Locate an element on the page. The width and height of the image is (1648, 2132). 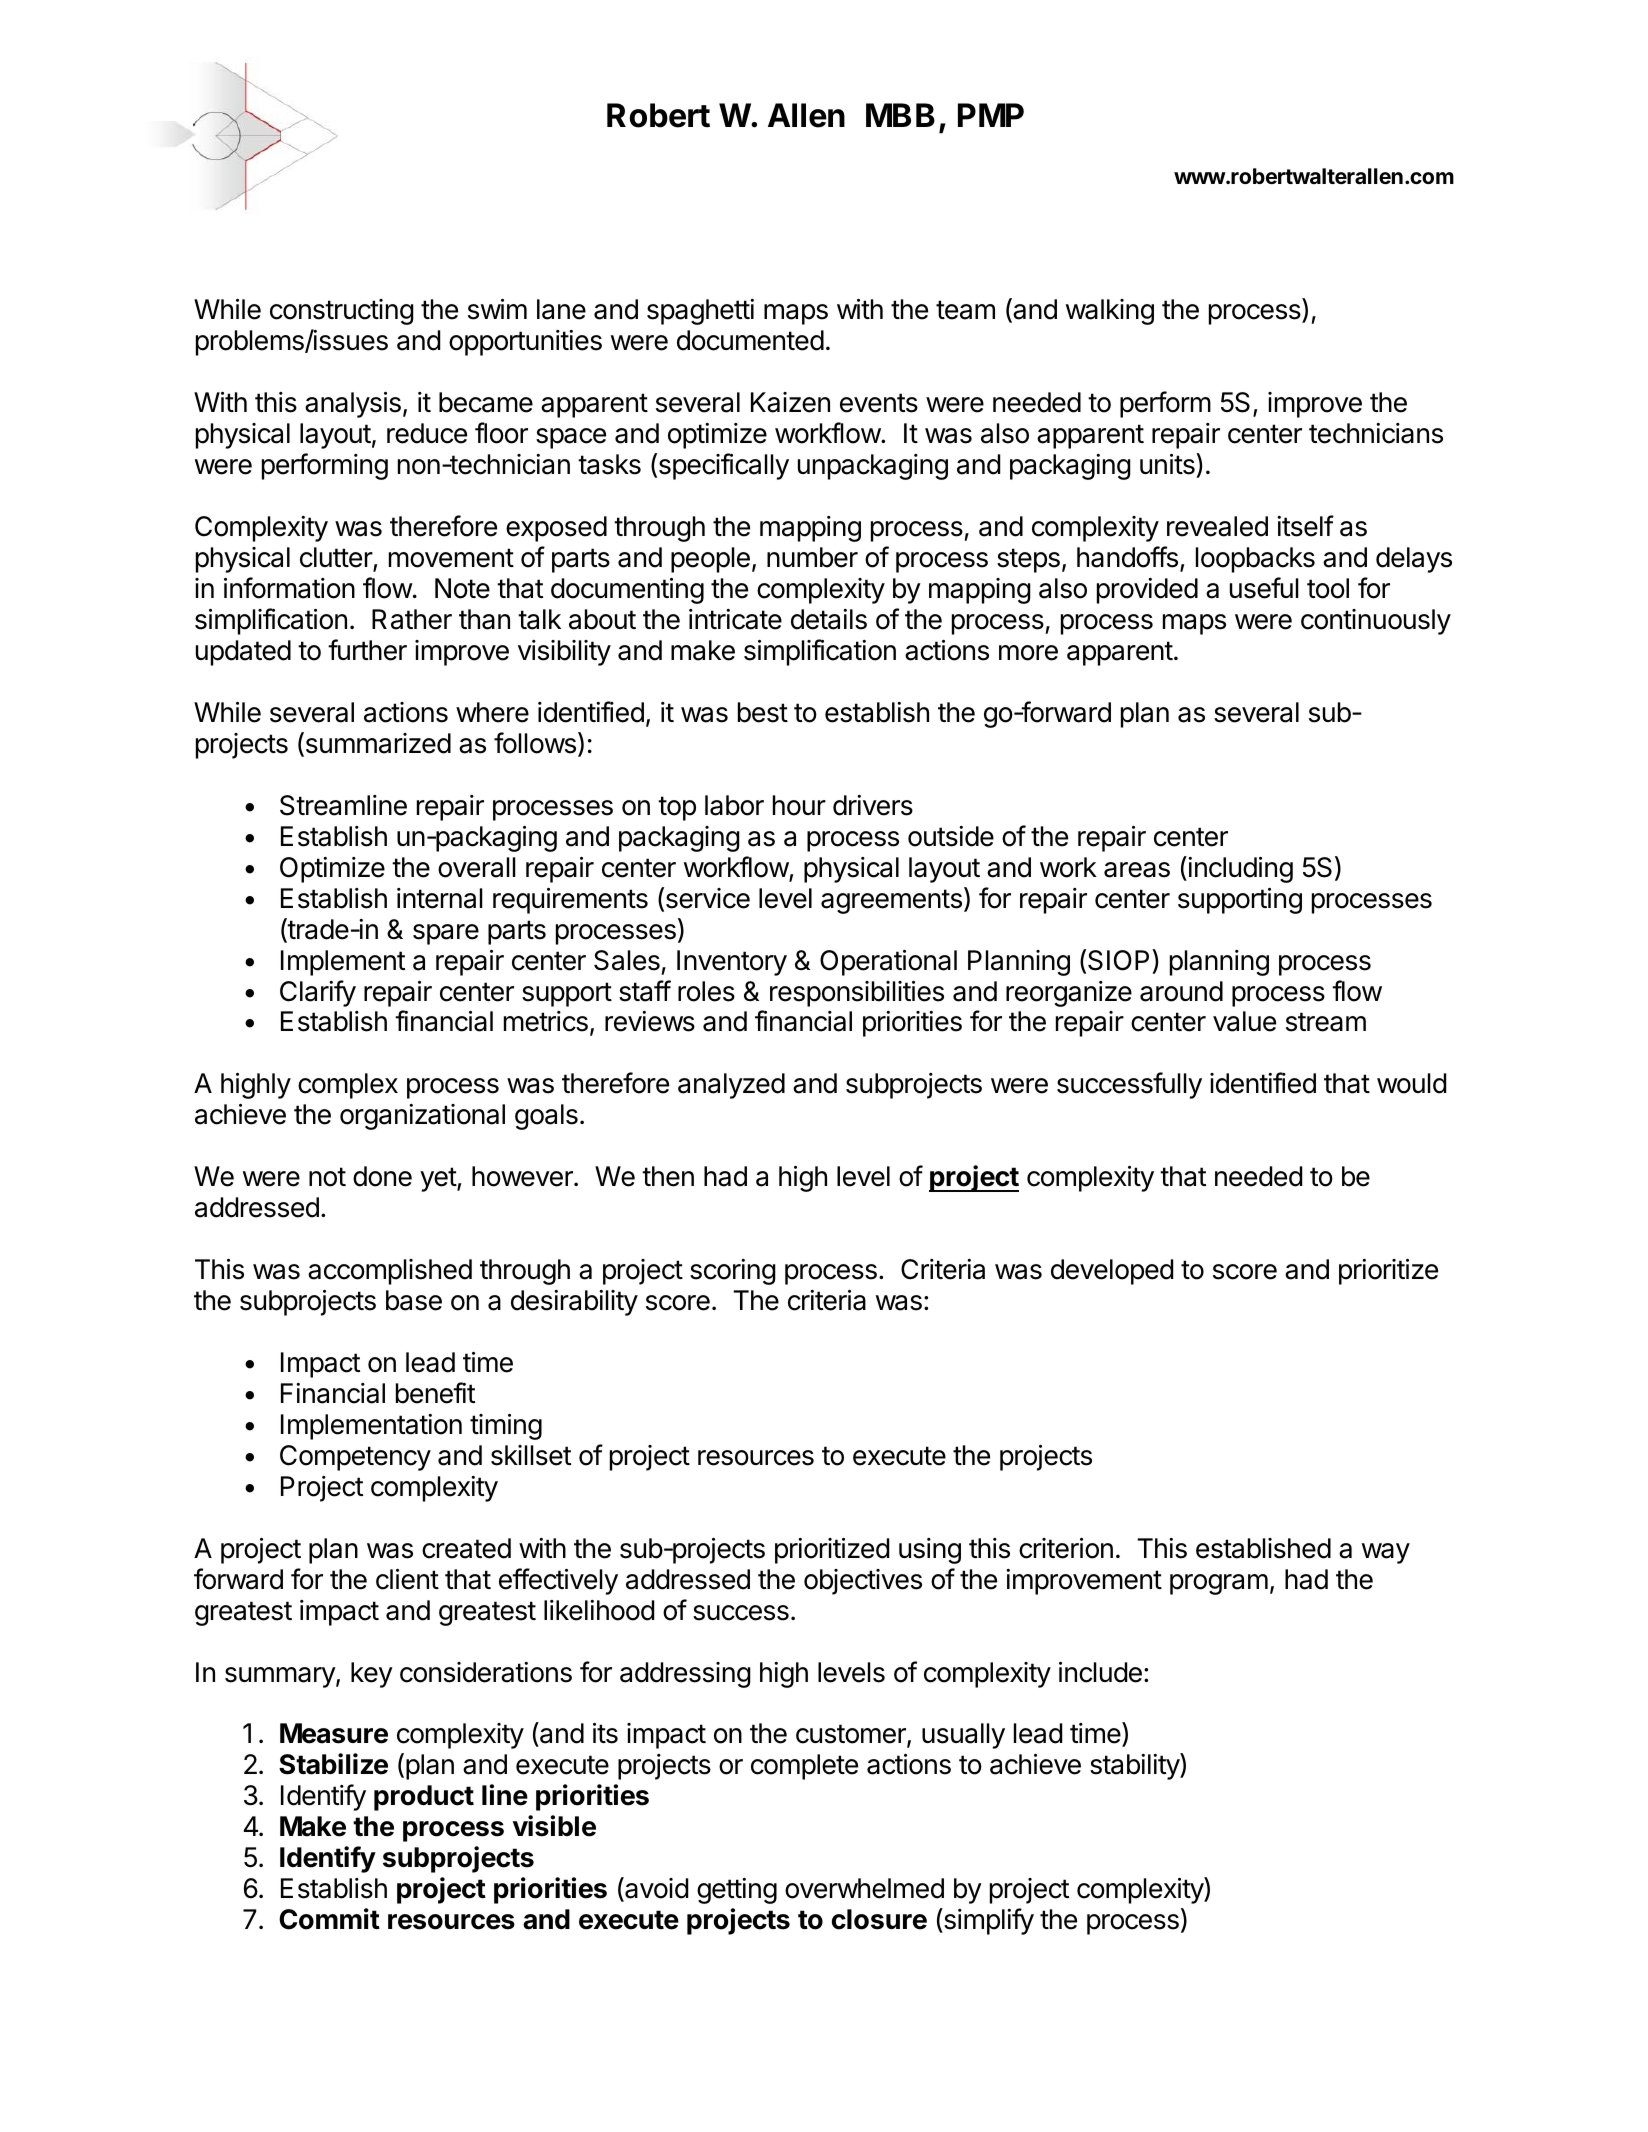
developed is located at coordinates (1112, 1272).
